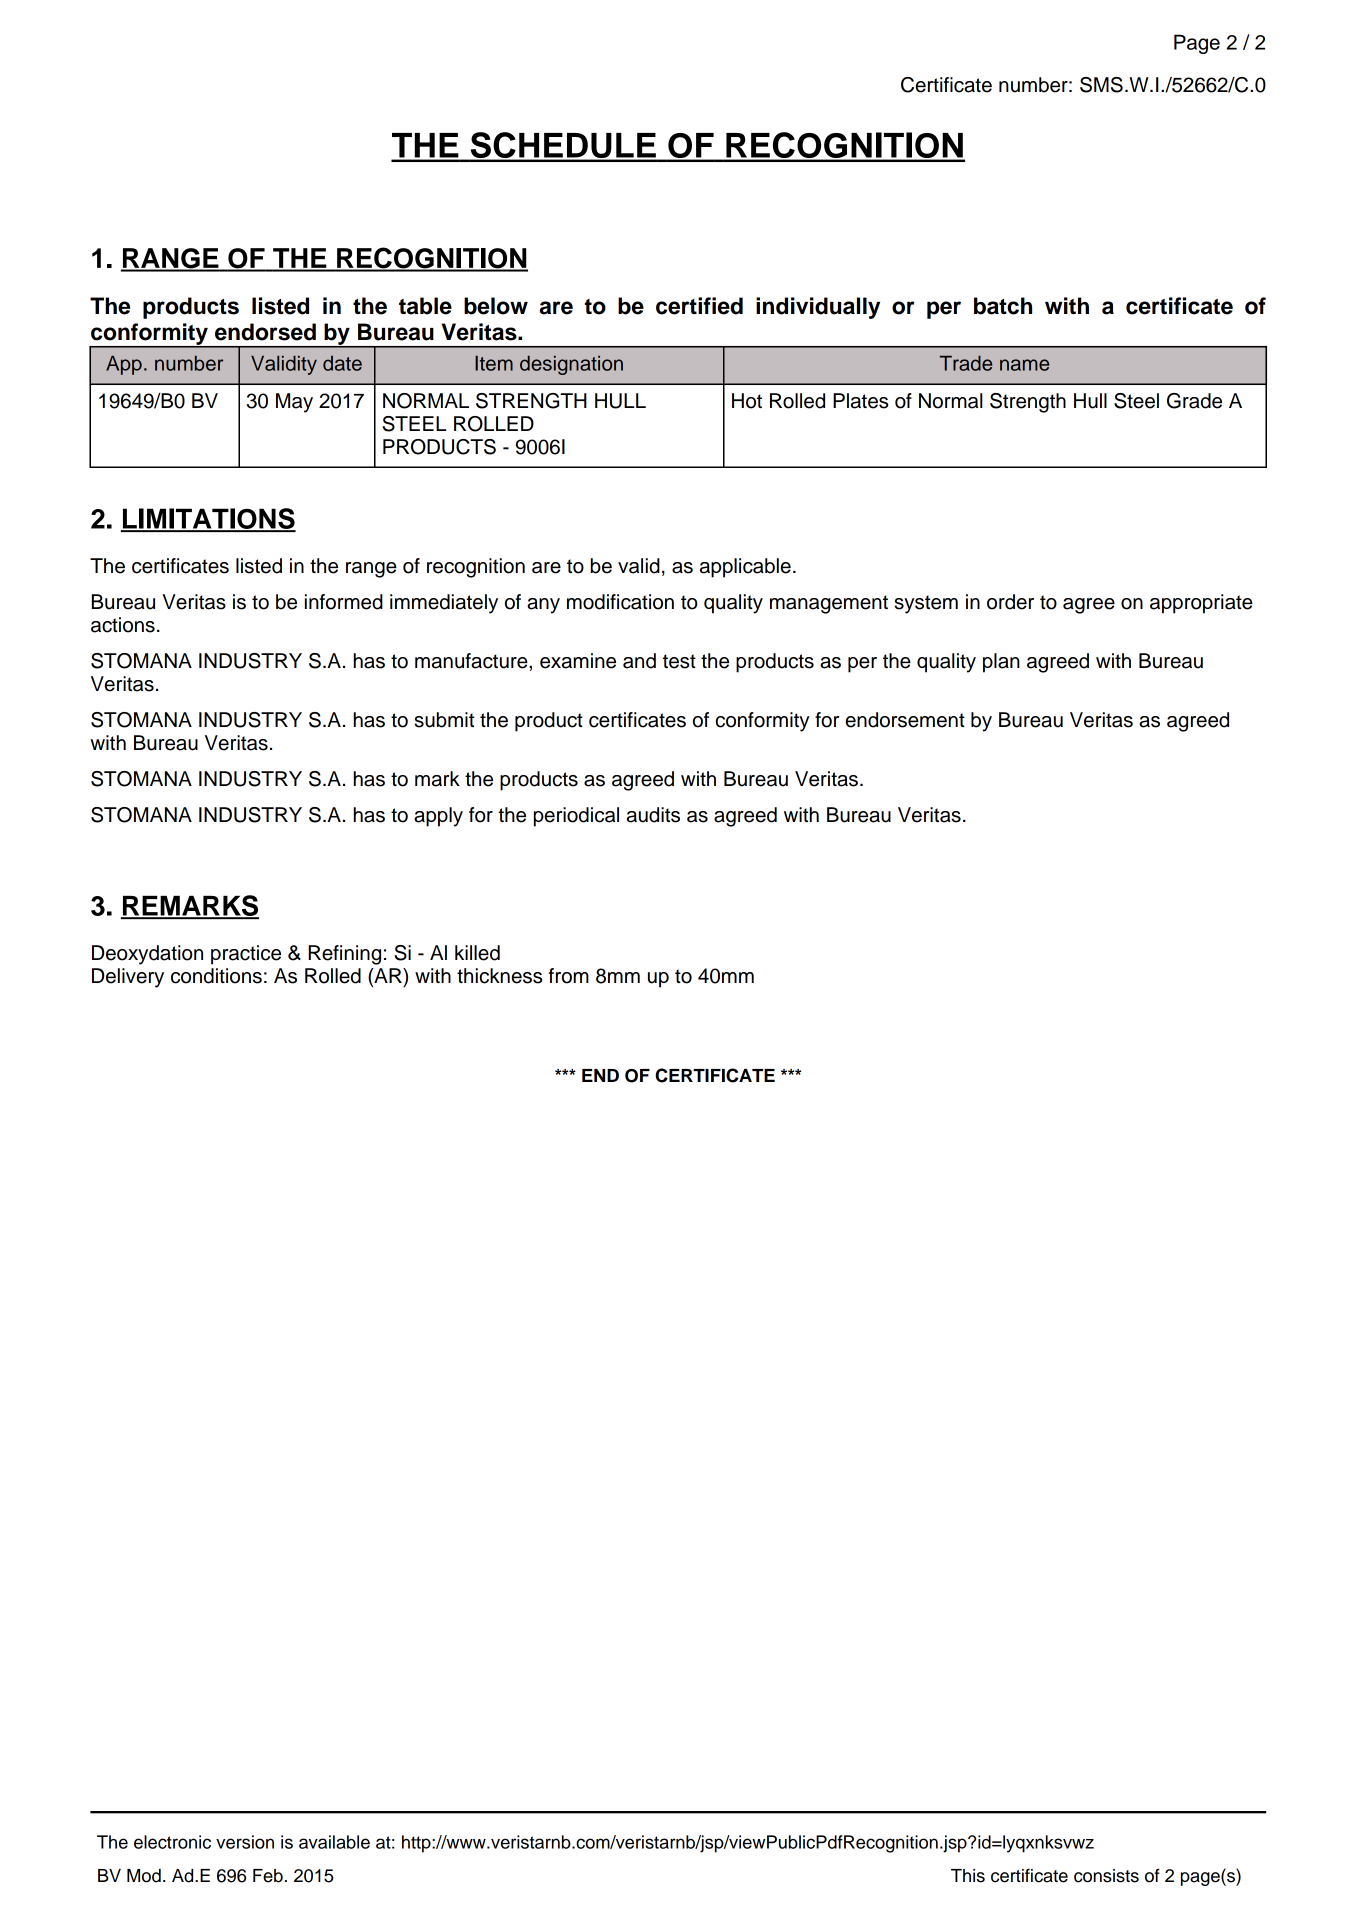  What do you see at coordinates (1010, 602) in the screenshot?
I see `order` at bounding box center [1010, 602].
